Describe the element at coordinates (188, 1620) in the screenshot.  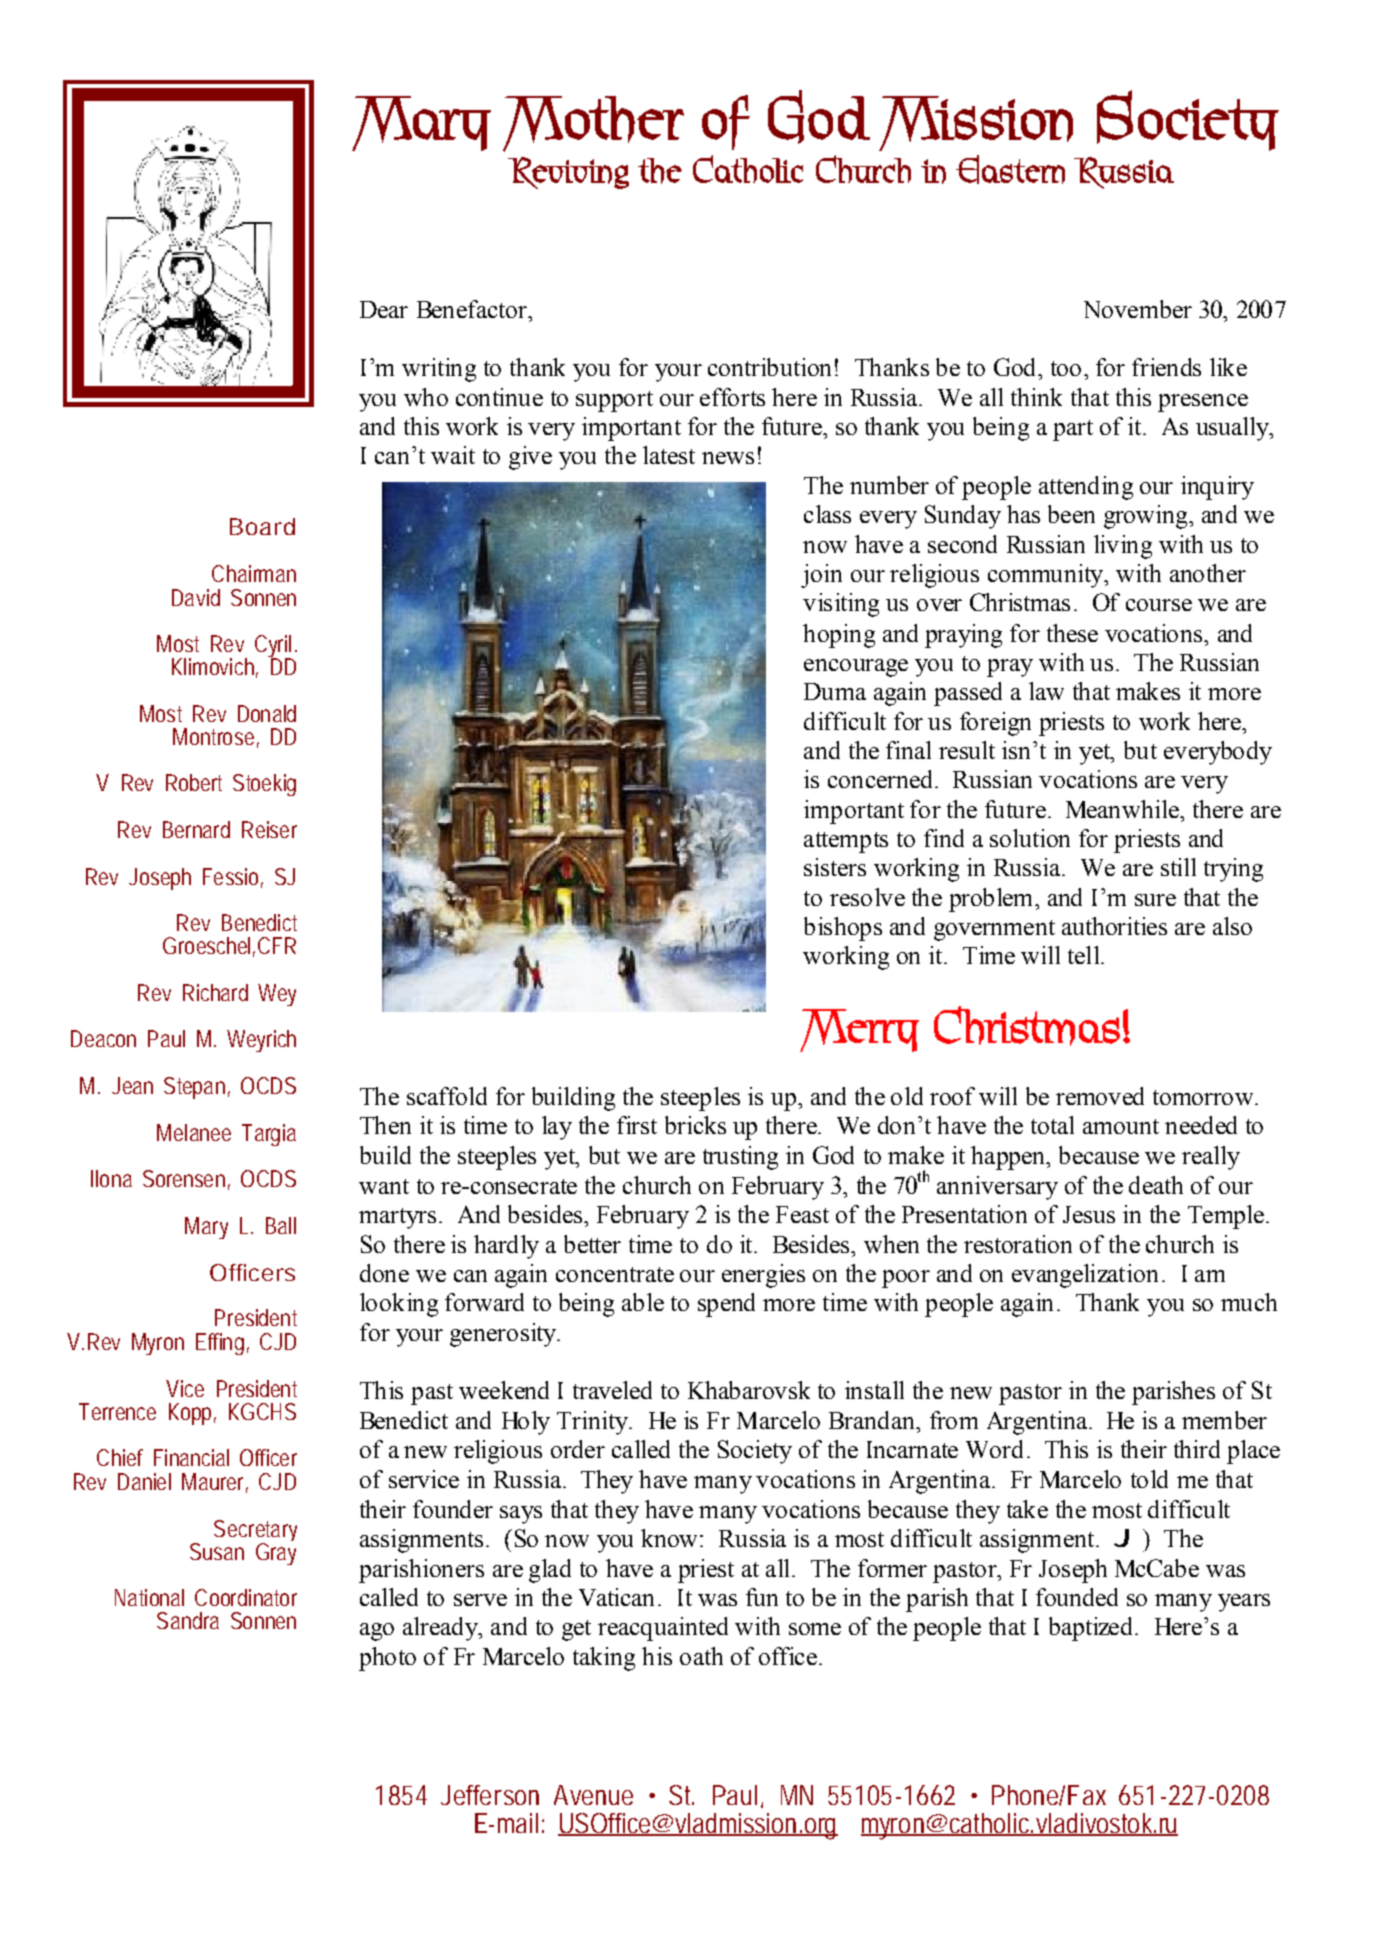
I see `Sandra` at that location.
